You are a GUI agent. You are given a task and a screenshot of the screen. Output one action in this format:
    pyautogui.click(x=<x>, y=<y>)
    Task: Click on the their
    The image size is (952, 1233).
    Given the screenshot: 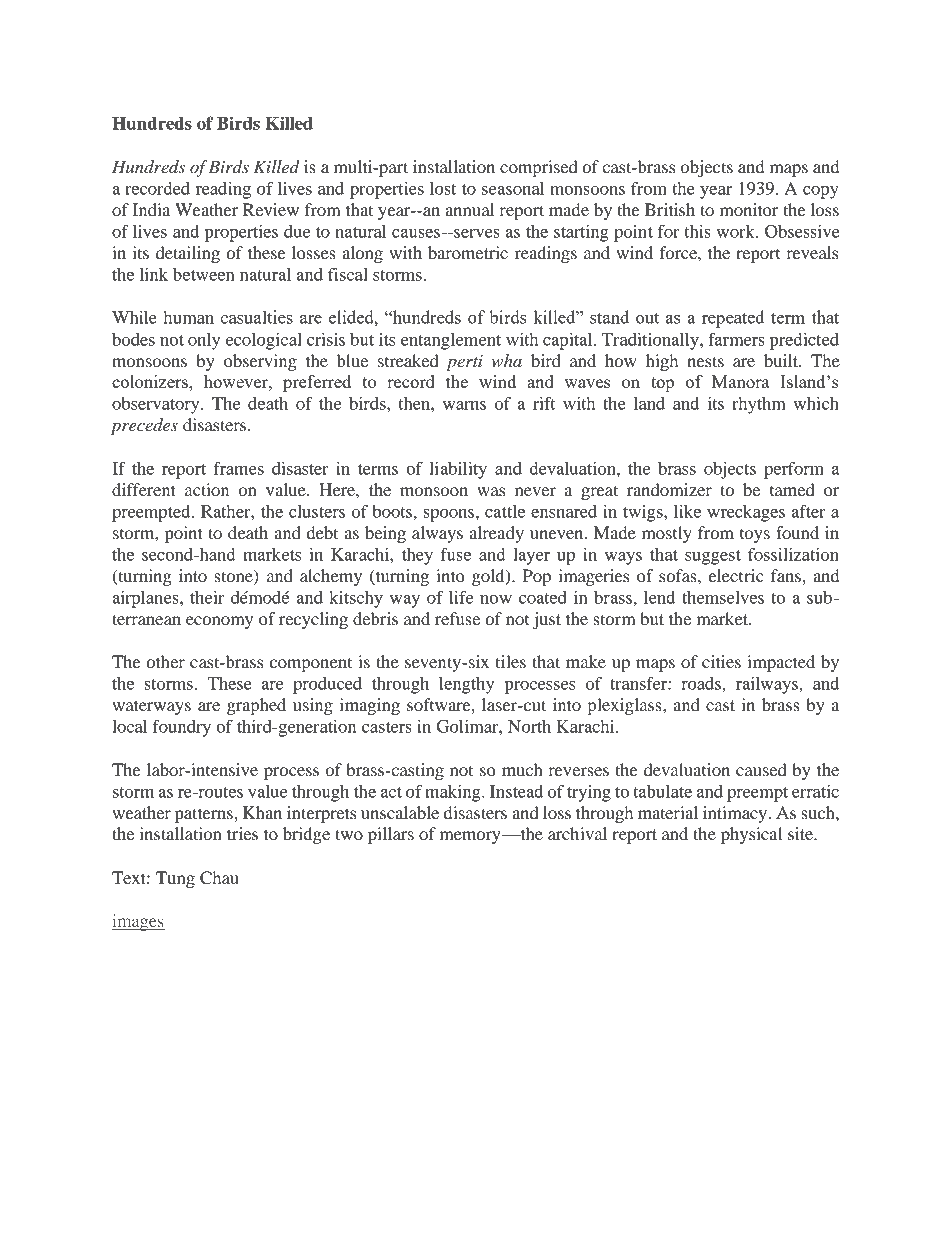 What is the action you would take?
    pyautogui.click(x=207, y=597)
